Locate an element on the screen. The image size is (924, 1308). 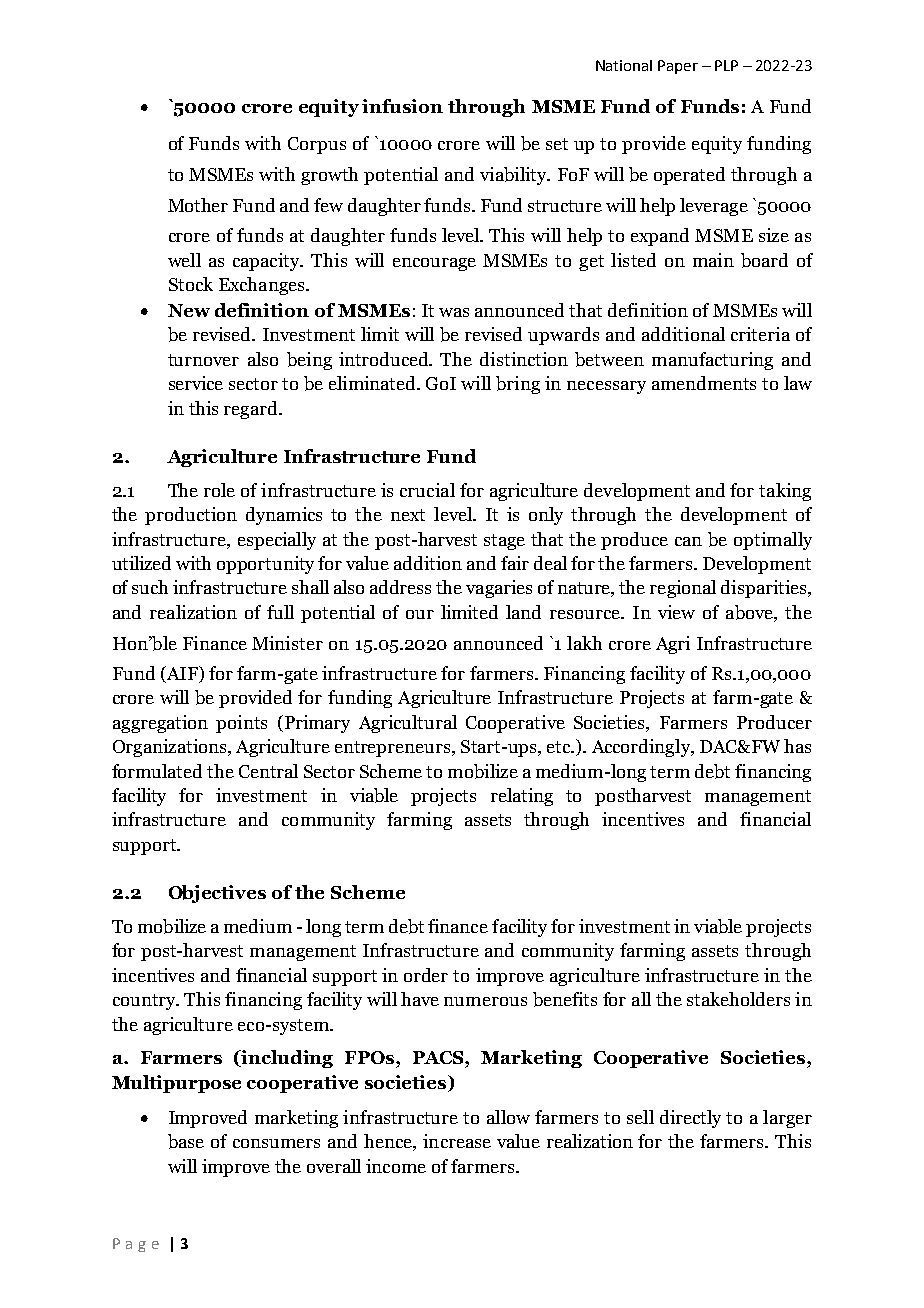
Corpus is located at coordinates (317, 145).
